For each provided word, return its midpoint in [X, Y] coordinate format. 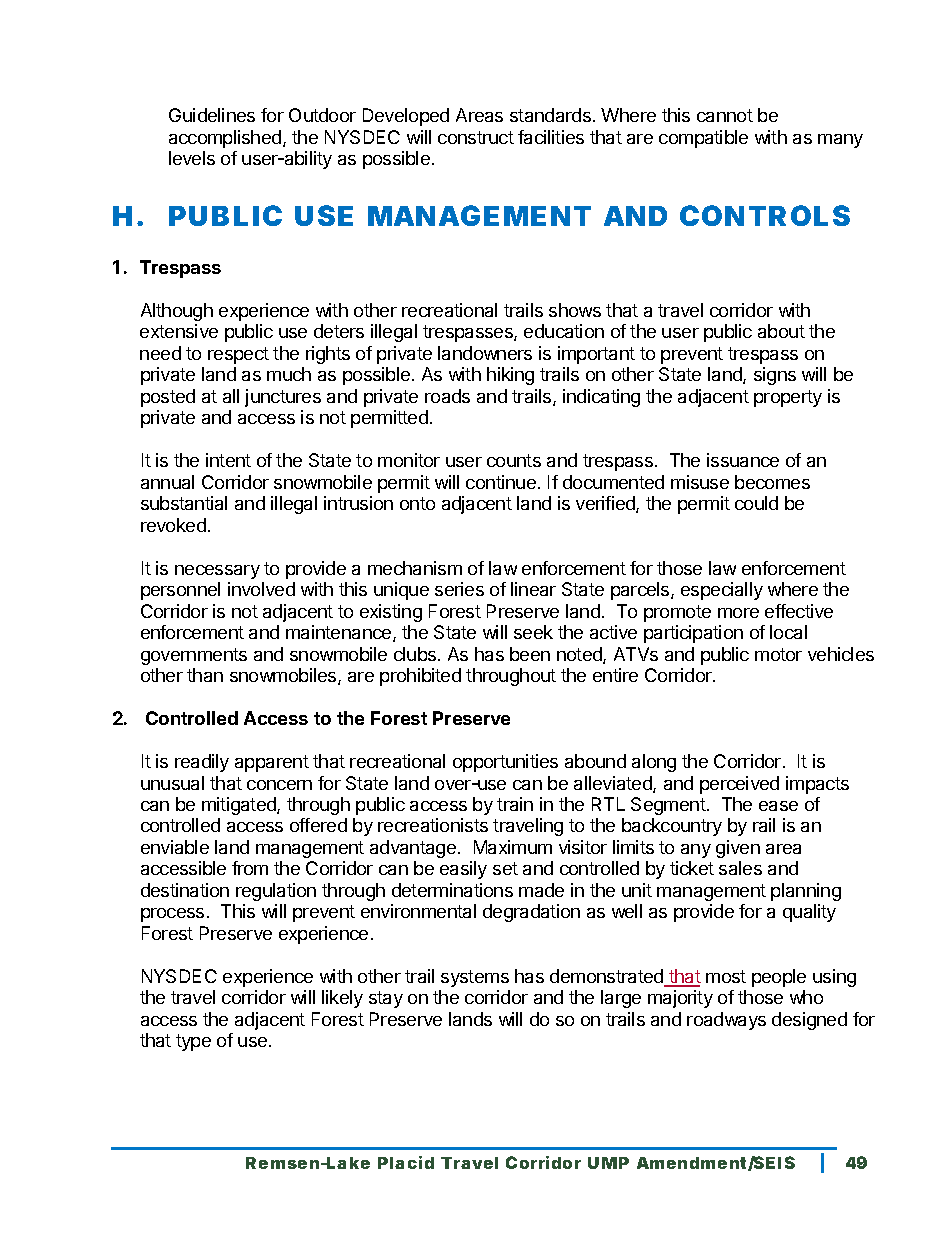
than [205, 675]
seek [533, 632]
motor [778, 654]
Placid [406, 1162]
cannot [725, 115]
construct [476, 137]
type [193, 1042]
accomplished [225, 139]
